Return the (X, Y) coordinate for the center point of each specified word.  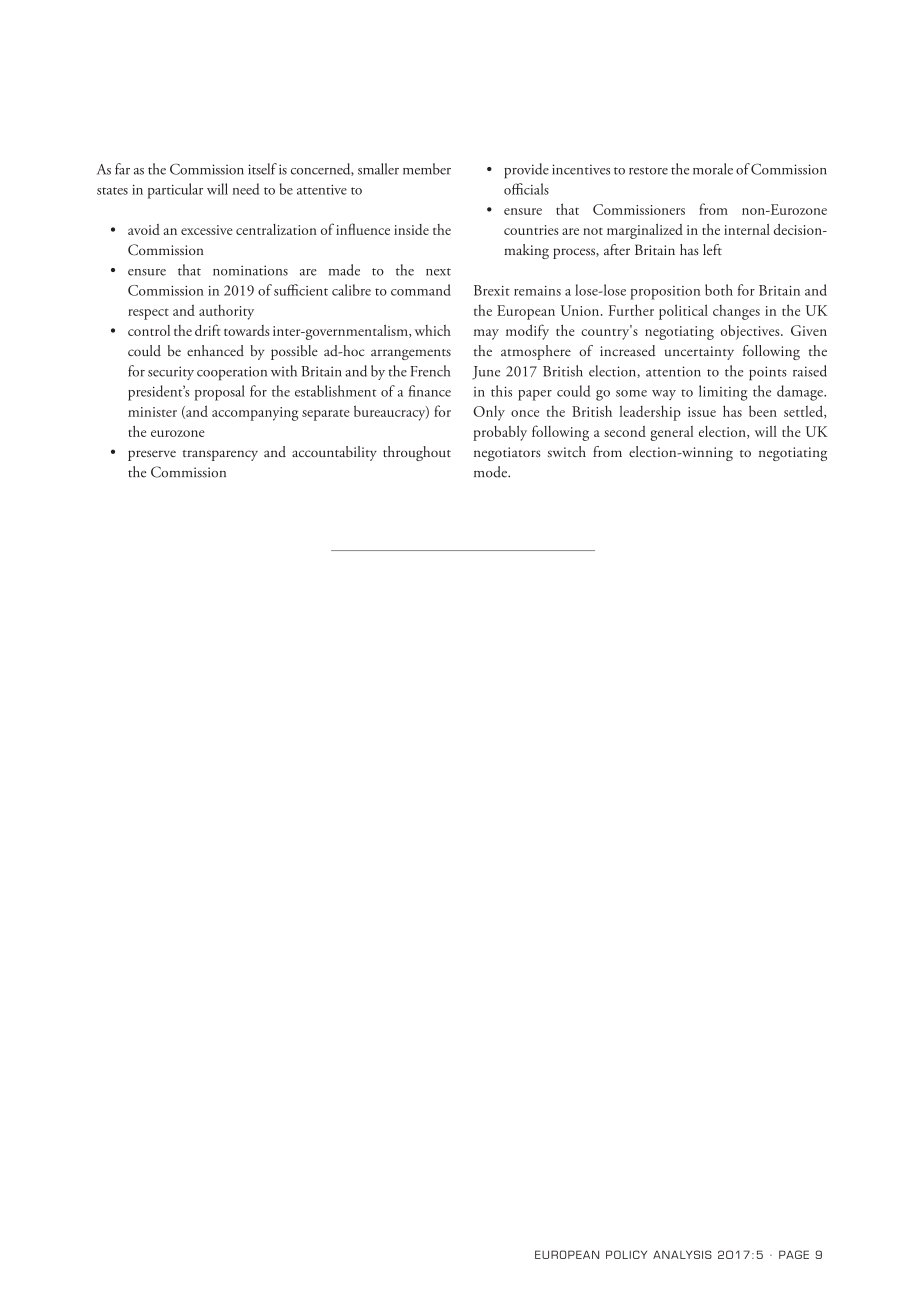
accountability (334, 453)
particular (175, 191)
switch (566, 451)
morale (713, 169)
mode (491, 472)
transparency (220, 455)
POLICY (626, 1254)
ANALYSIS (682, 1254)
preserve (152, 455)
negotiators (507, 454)
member (427, 169)
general (672, 433)
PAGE (794, 1254)
